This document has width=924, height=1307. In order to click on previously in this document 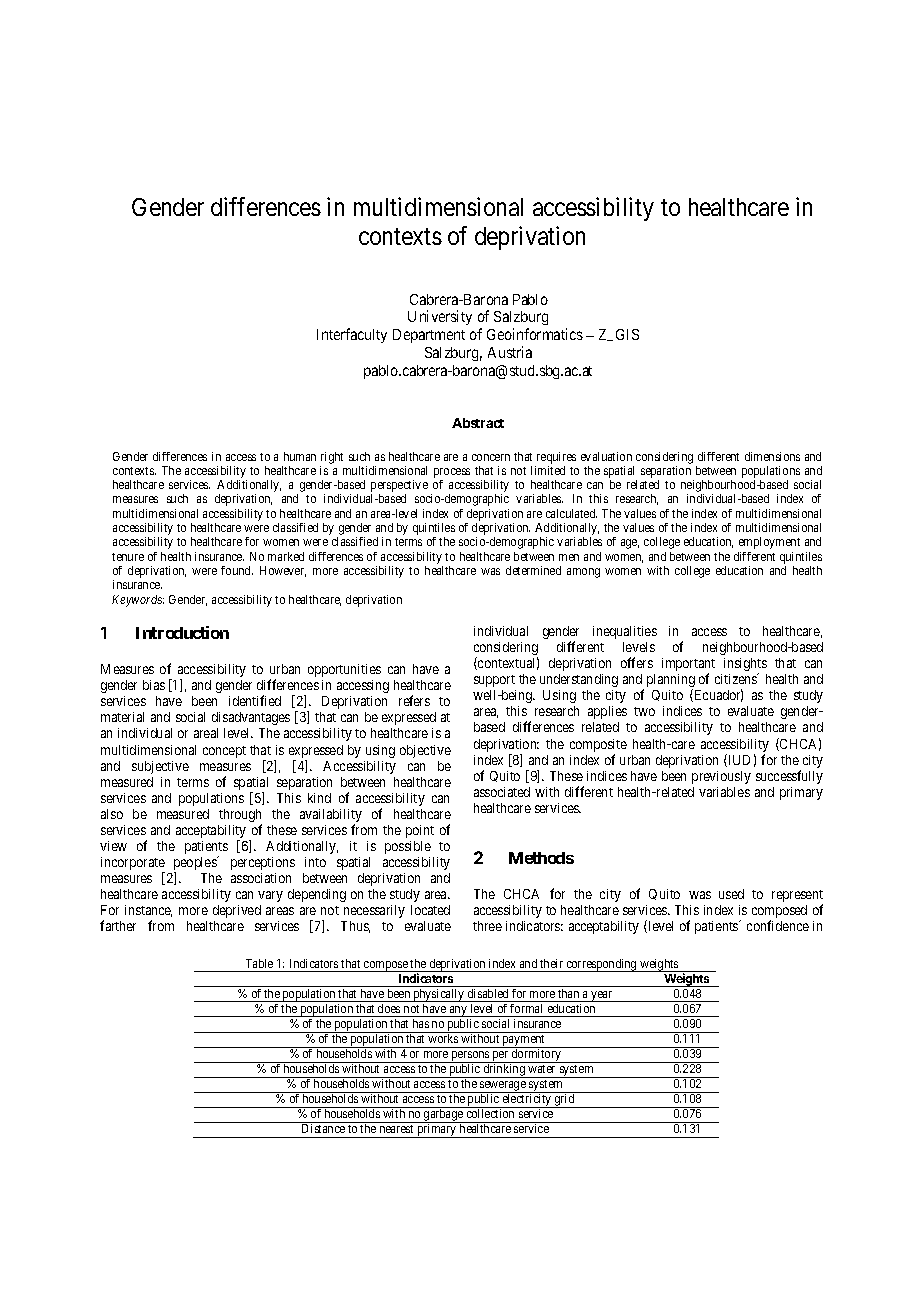, I will do `click(721, 777)`.
